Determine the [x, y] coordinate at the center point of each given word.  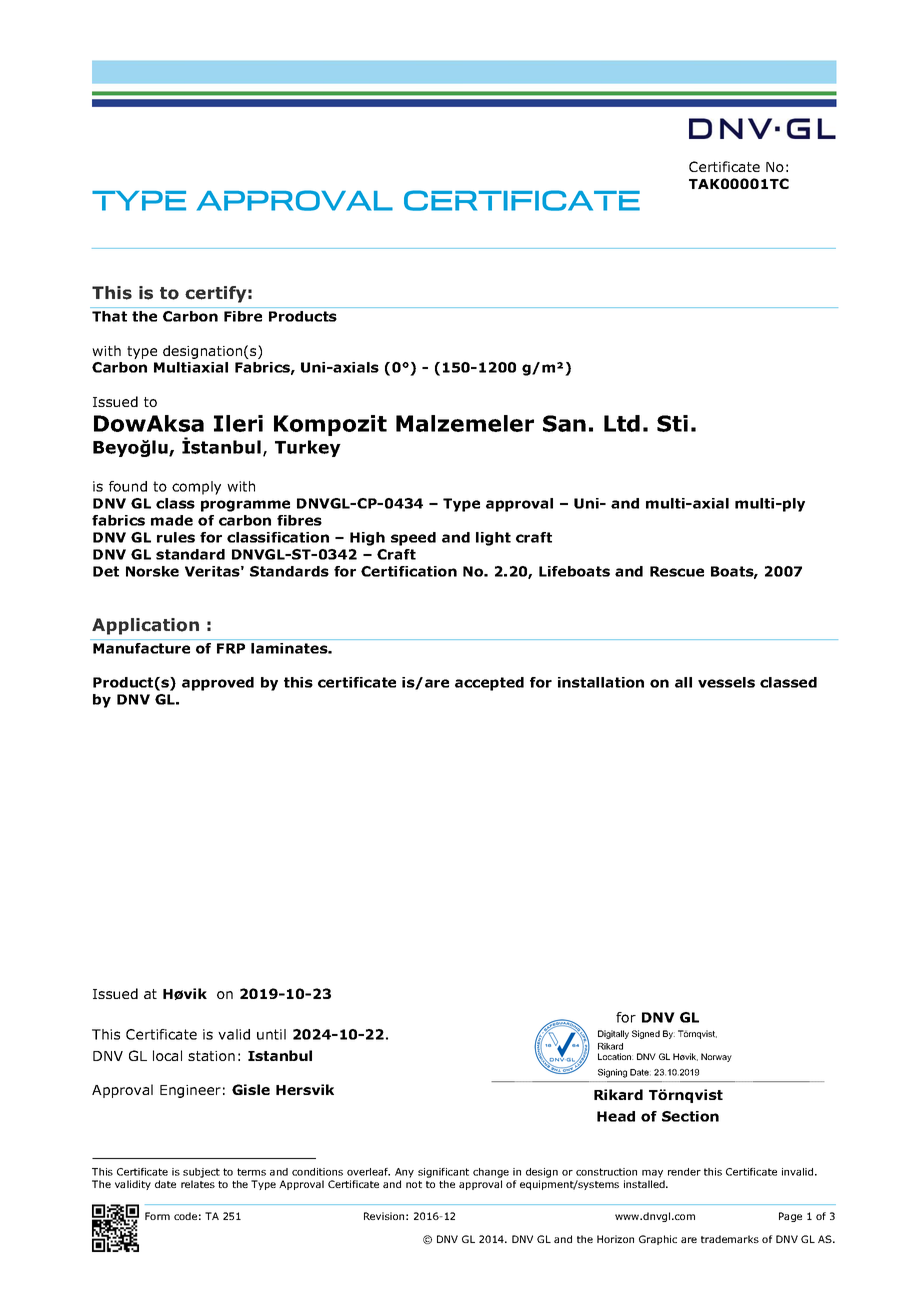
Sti [672, 423]
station [211, 1056]
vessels [726, 682]
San [564, 423]
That [109, 316]
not [414, 1184]
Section [690, 1116]
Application [145, 626]
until [271, 1034]
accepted [489, 684]
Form [157, 1216]
